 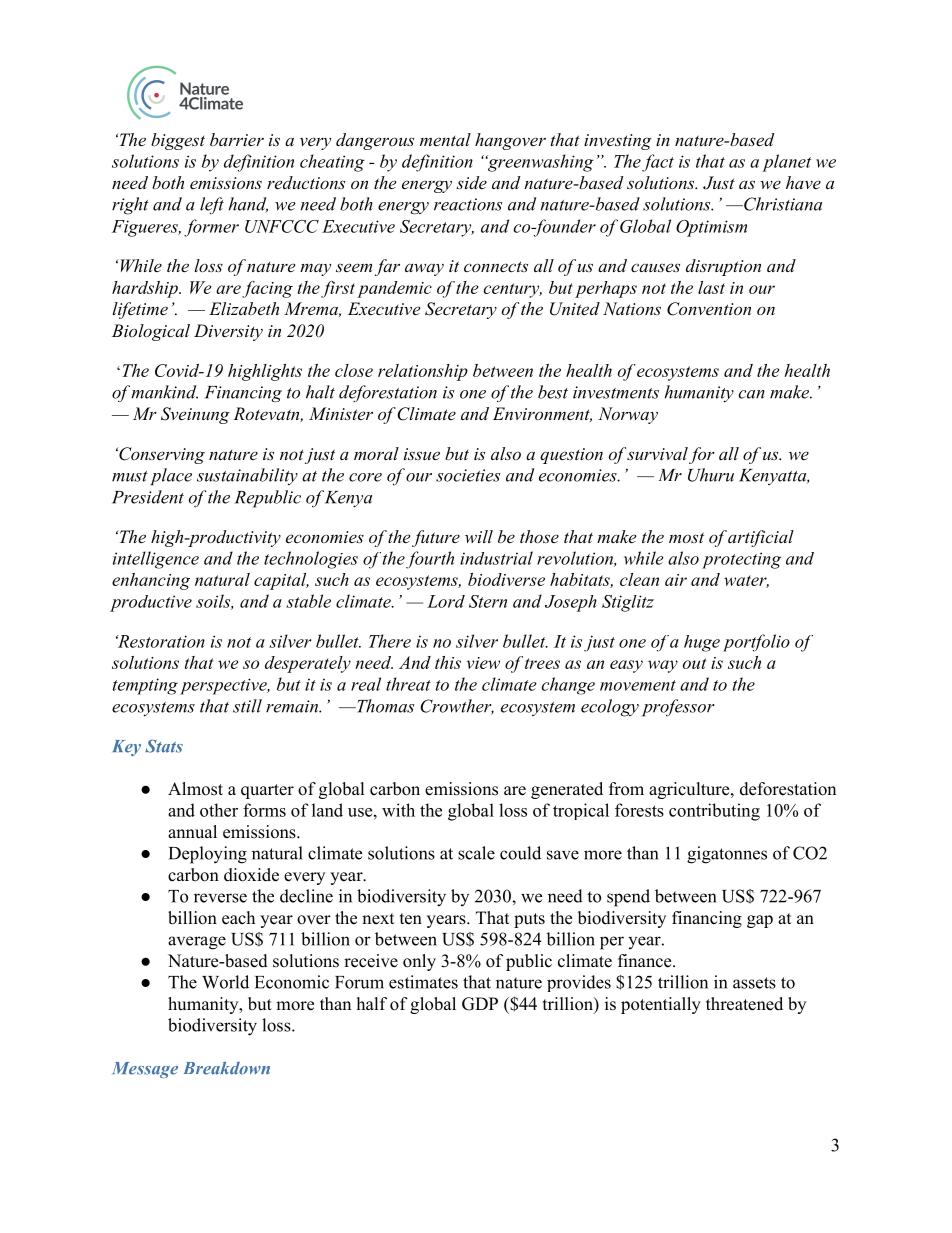 What do you see at coordinates (658, 163) in the page?
I see `fact` at bounding box center [658, 163].
